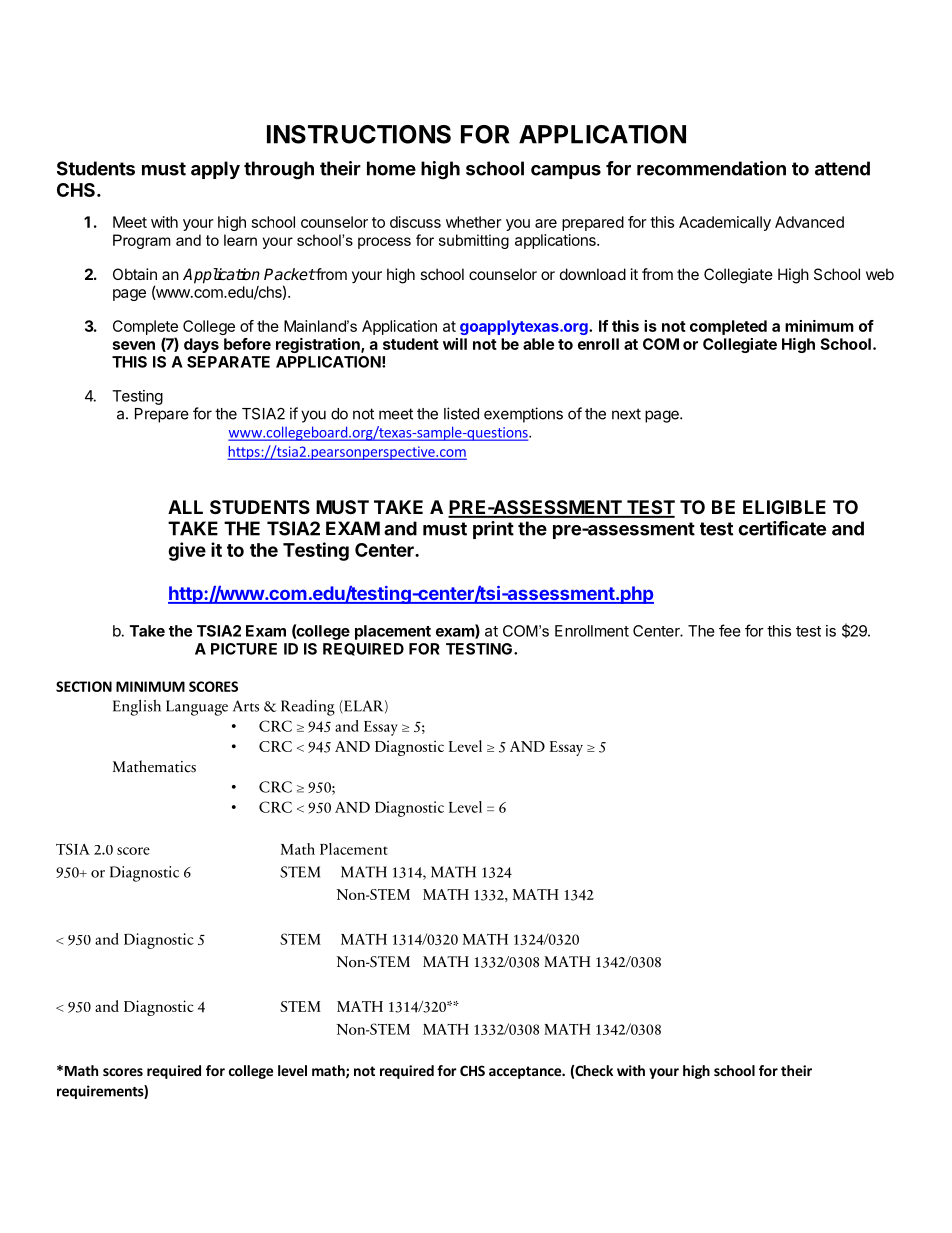  What do you see at coordinates (187, 551) in the screenshot?
I see `give` at bounding box center [187, 551].
